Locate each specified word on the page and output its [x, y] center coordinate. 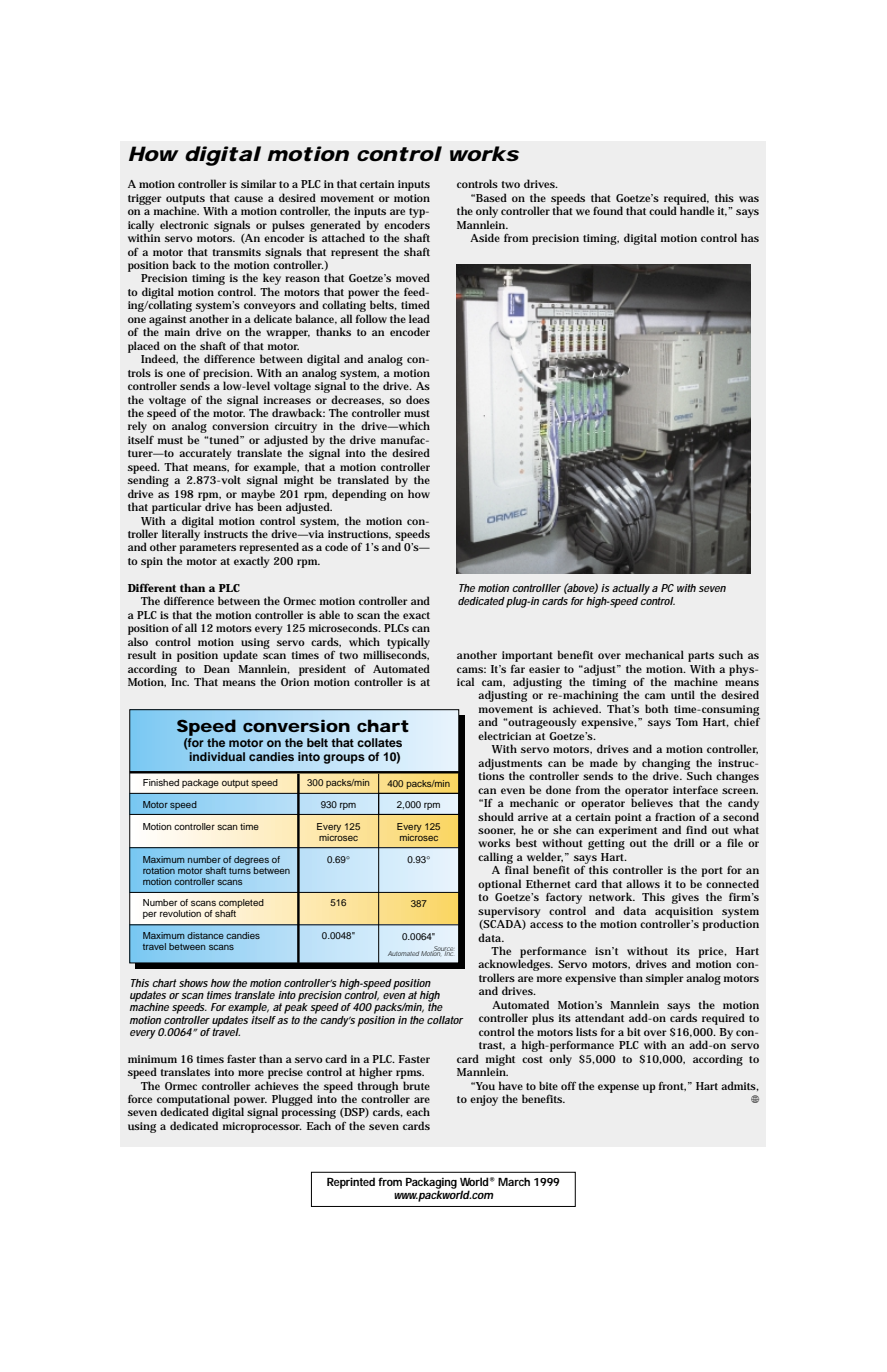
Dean [217, 669]
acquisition [684, 913]
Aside [485, 237]
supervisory [509, 912]
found [608, 210]
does [418, 399]
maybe [258, 496]
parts [701, 657]
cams [470, 670]
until [683, 694]
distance [205, 935]
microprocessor [262, 1127]
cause [248, 199]
